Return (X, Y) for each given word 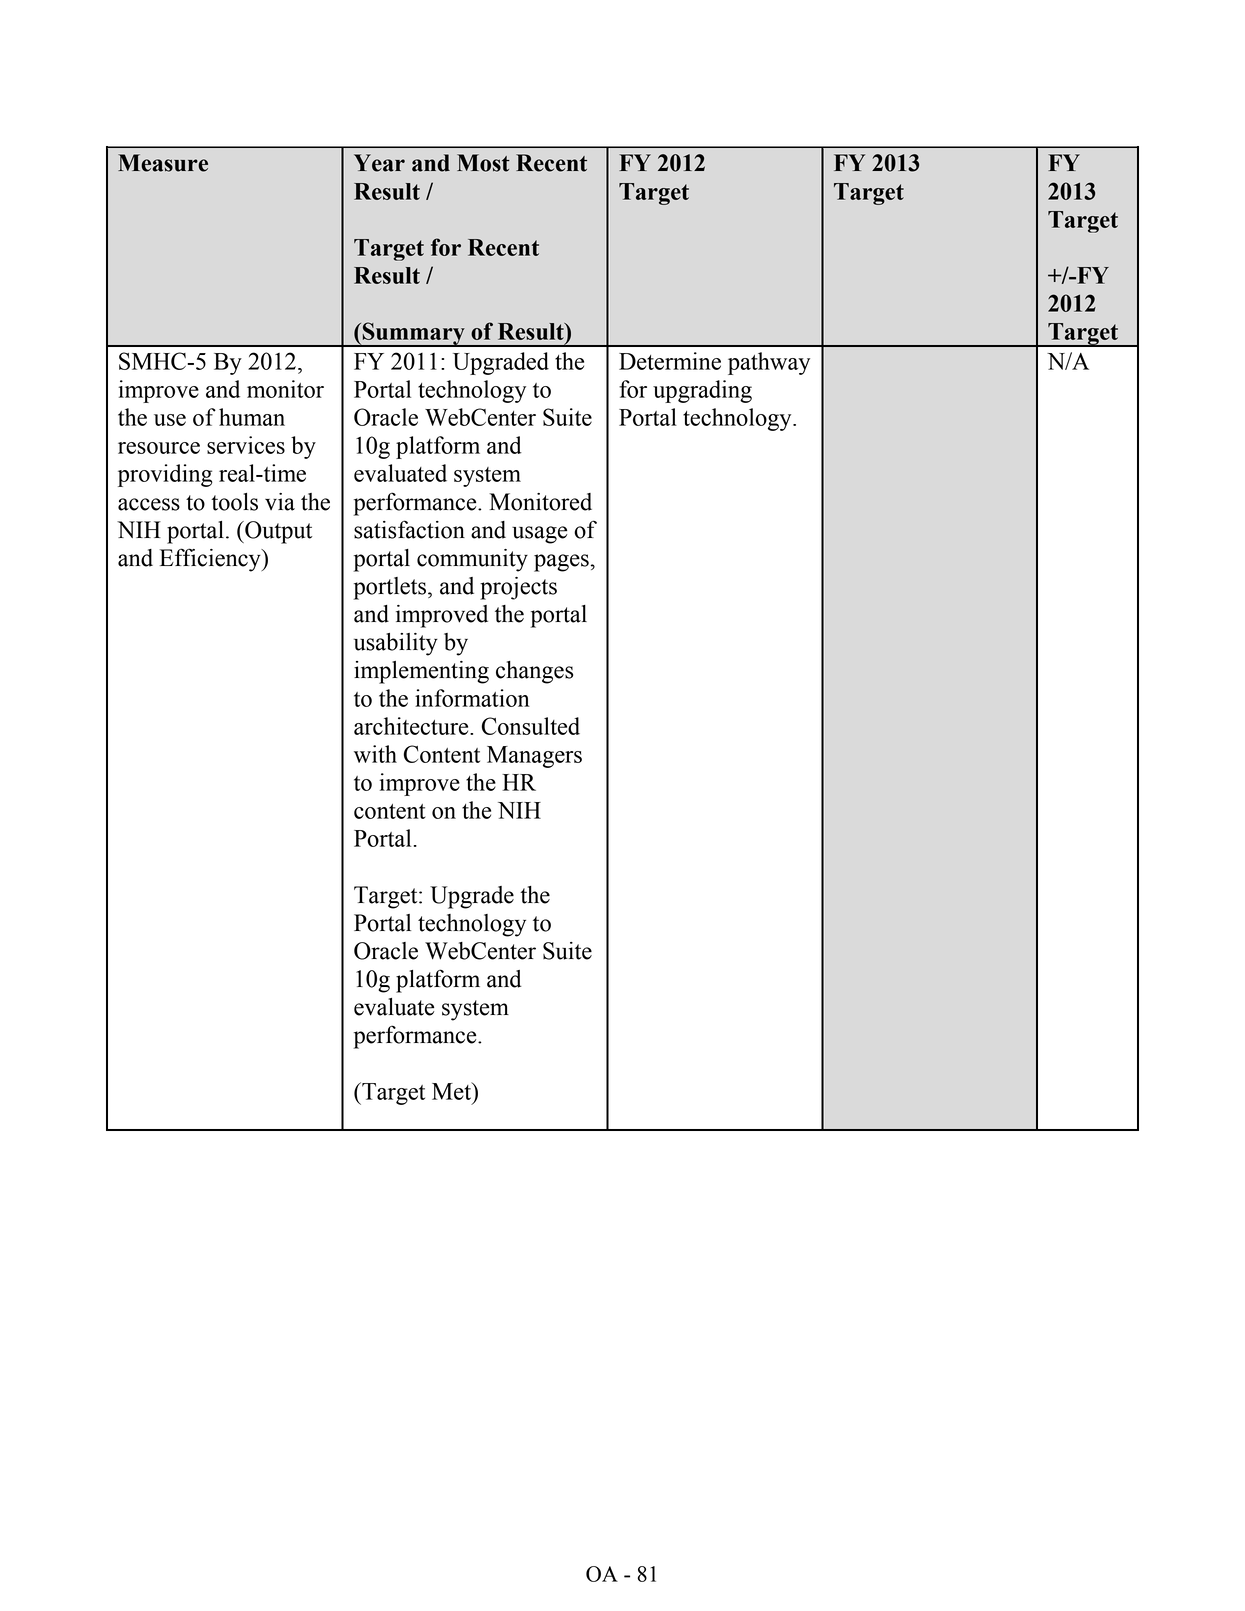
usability (396, 644)
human (252, 417)
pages (561, 563)
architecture (412, 726)
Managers (534, 757)
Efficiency (211, 560)
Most (483, 163)
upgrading (702, 391)
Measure (163, 163)
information (472, 698)
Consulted (531, 726)
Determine (670, 361)
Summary (414, 334)
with (375, 754)
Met (452, 1091)
